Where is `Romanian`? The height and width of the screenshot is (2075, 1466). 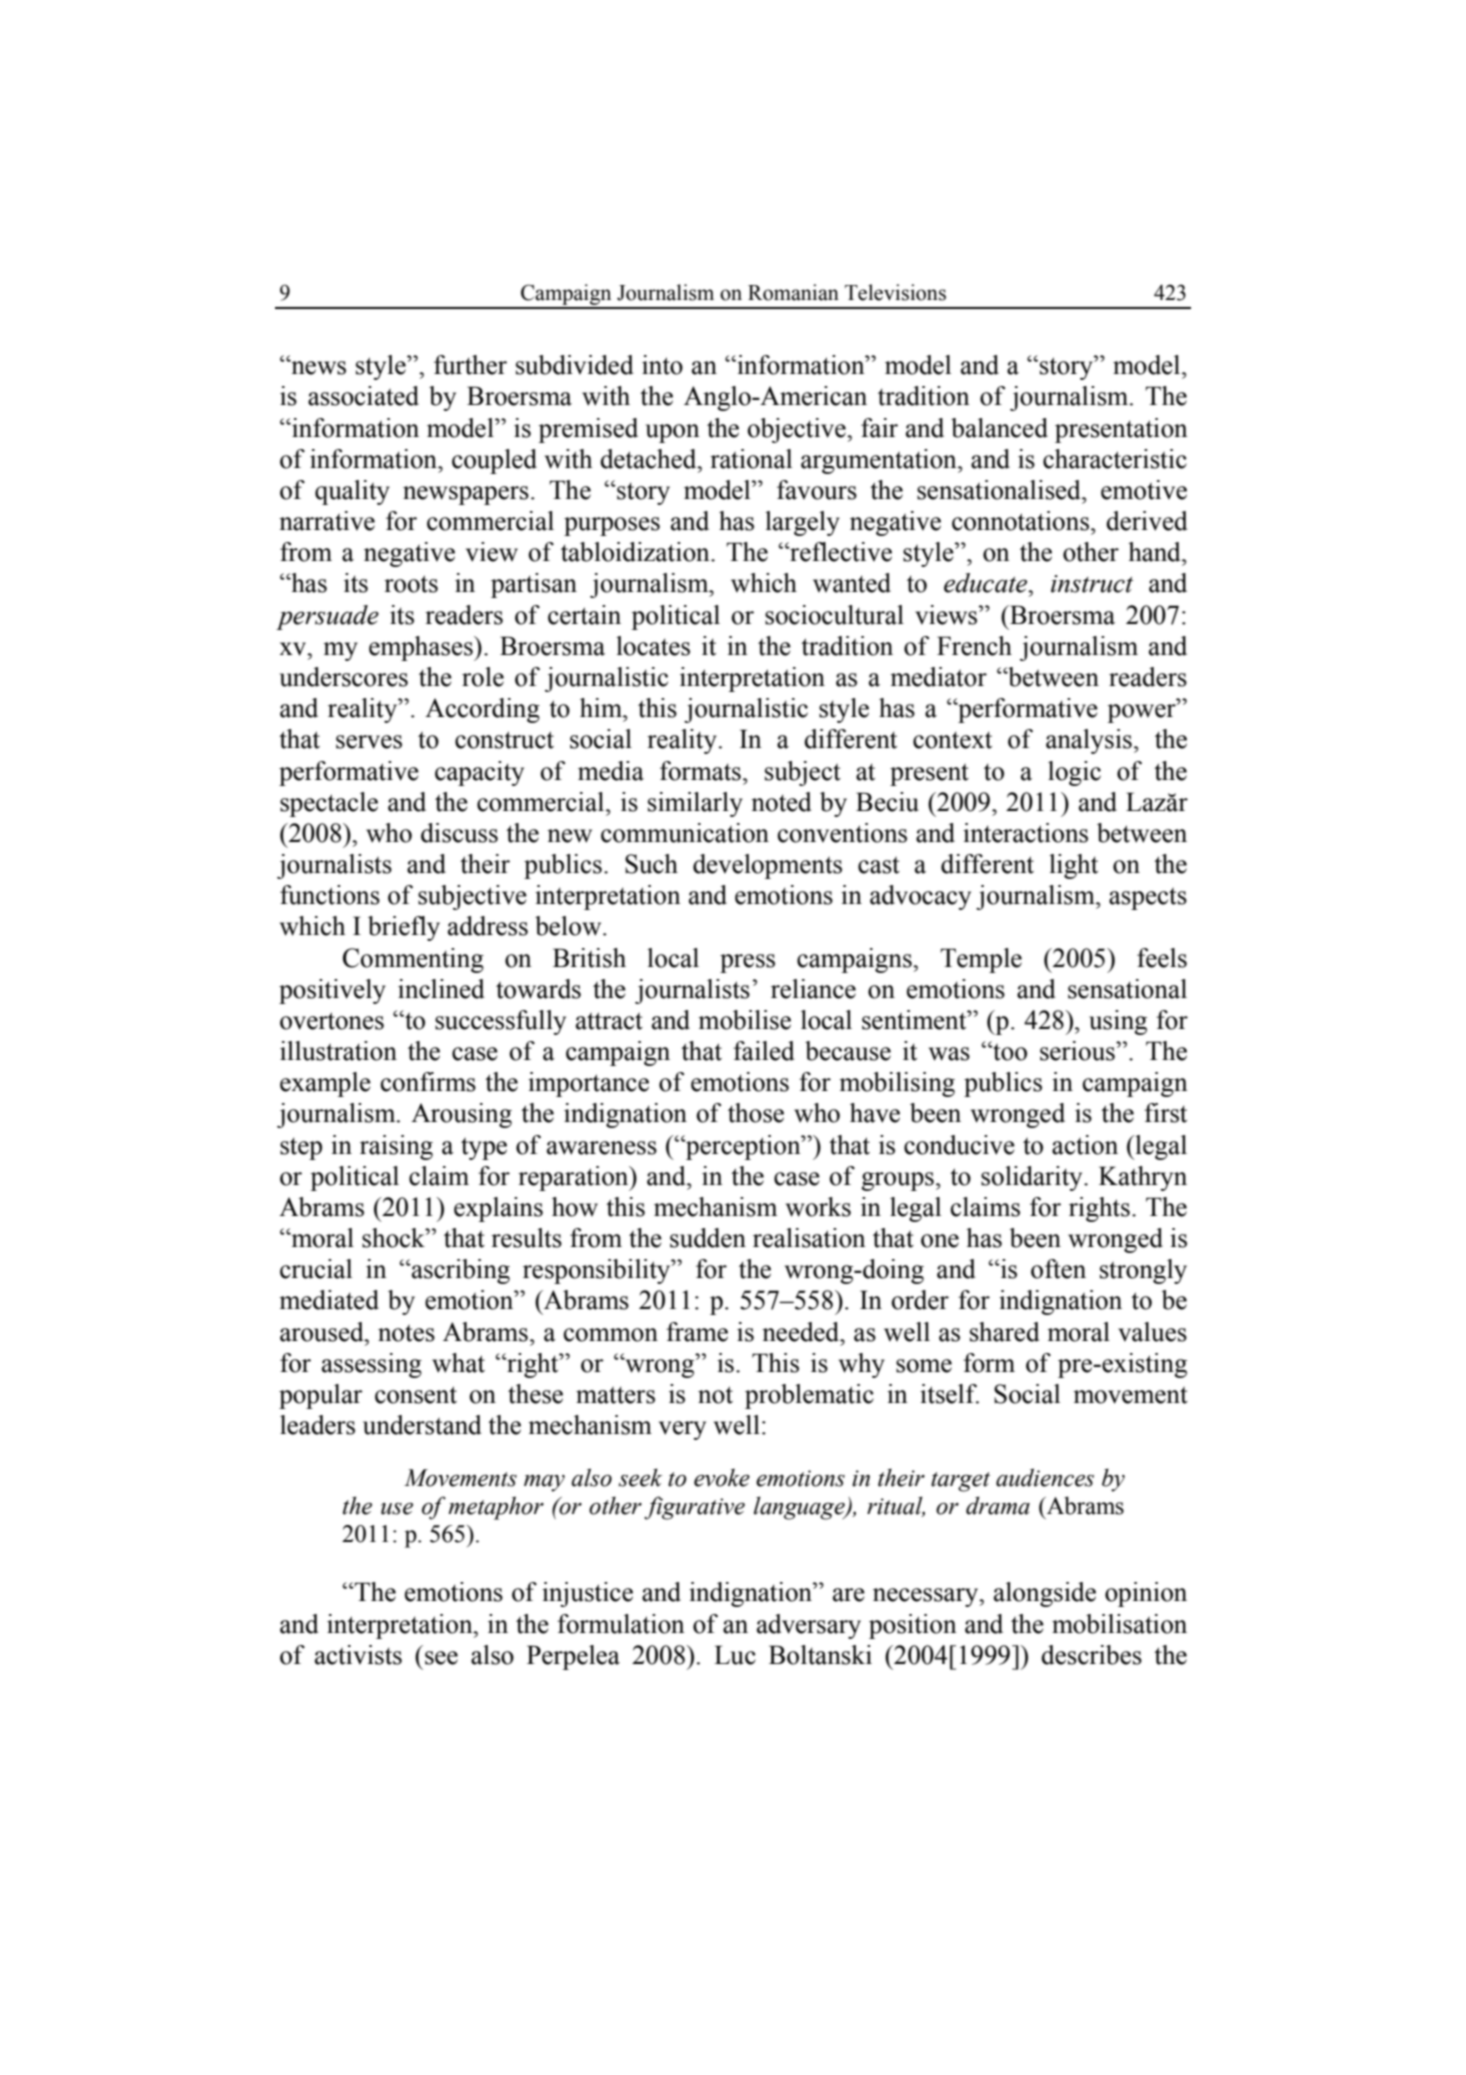
Romanian is located at coordinates (793, 292).
